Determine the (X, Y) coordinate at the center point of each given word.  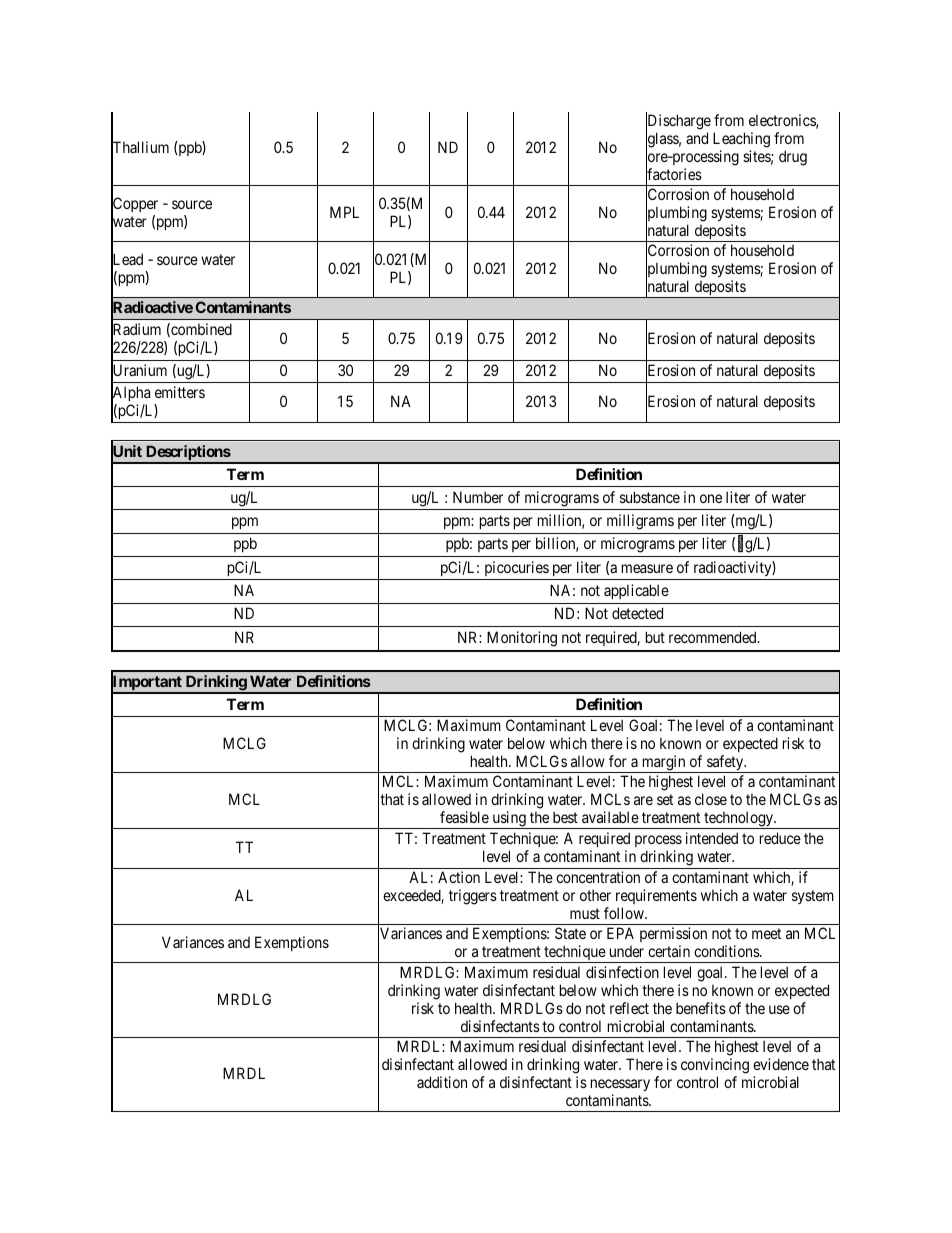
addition (442, 1082)
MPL (344, 212)
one (711, 498)
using (509, 820)
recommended (714, 637)
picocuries (517, 568)
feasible (464, 817)
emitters (180, 392)
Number (478, 497)
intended (712, 838)
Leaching (741, 140)
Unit (126, 452)
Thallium (140, 148)
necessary (620, 1085)
